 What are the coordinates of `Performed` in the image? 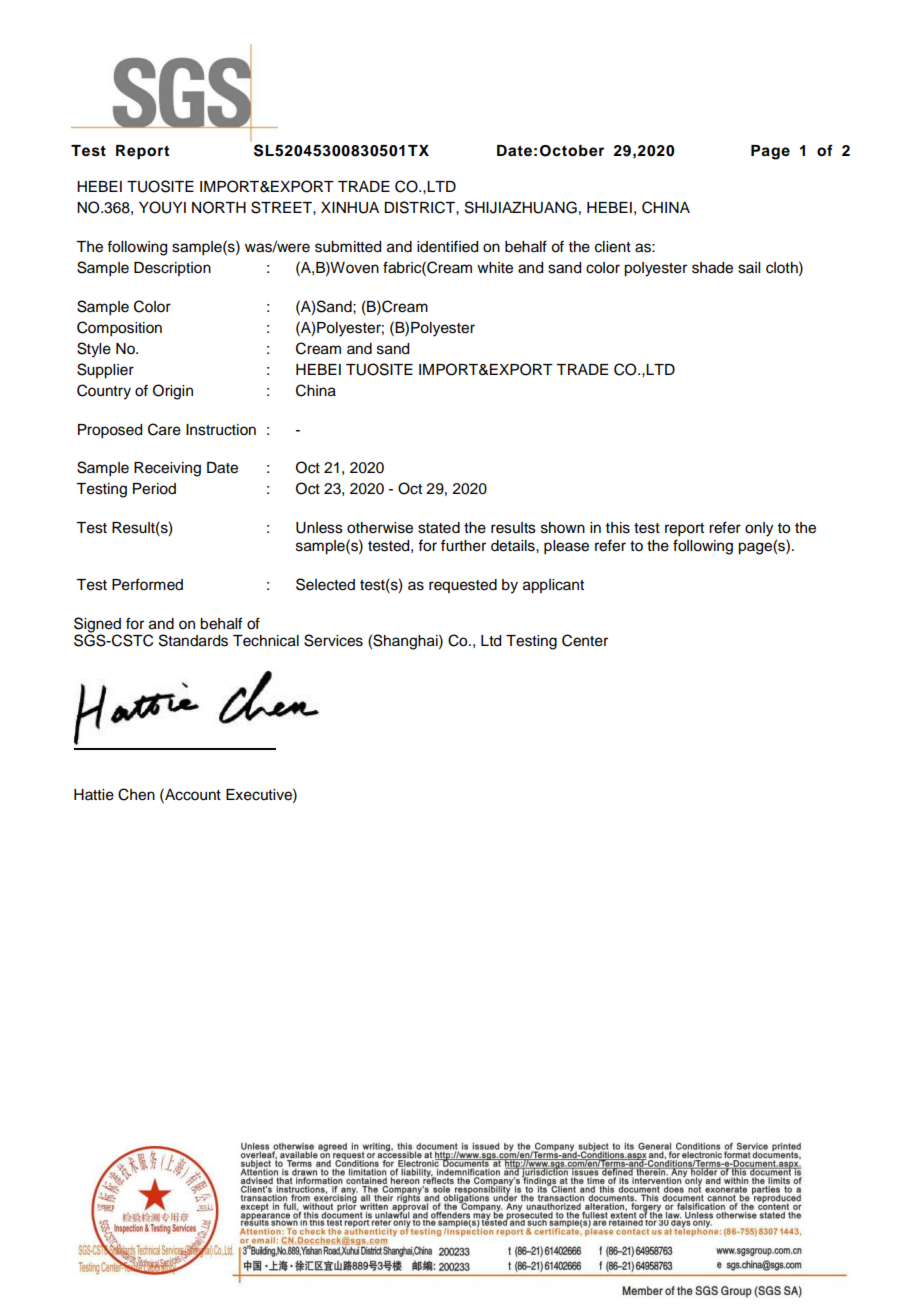 It's located at (147, 584).
